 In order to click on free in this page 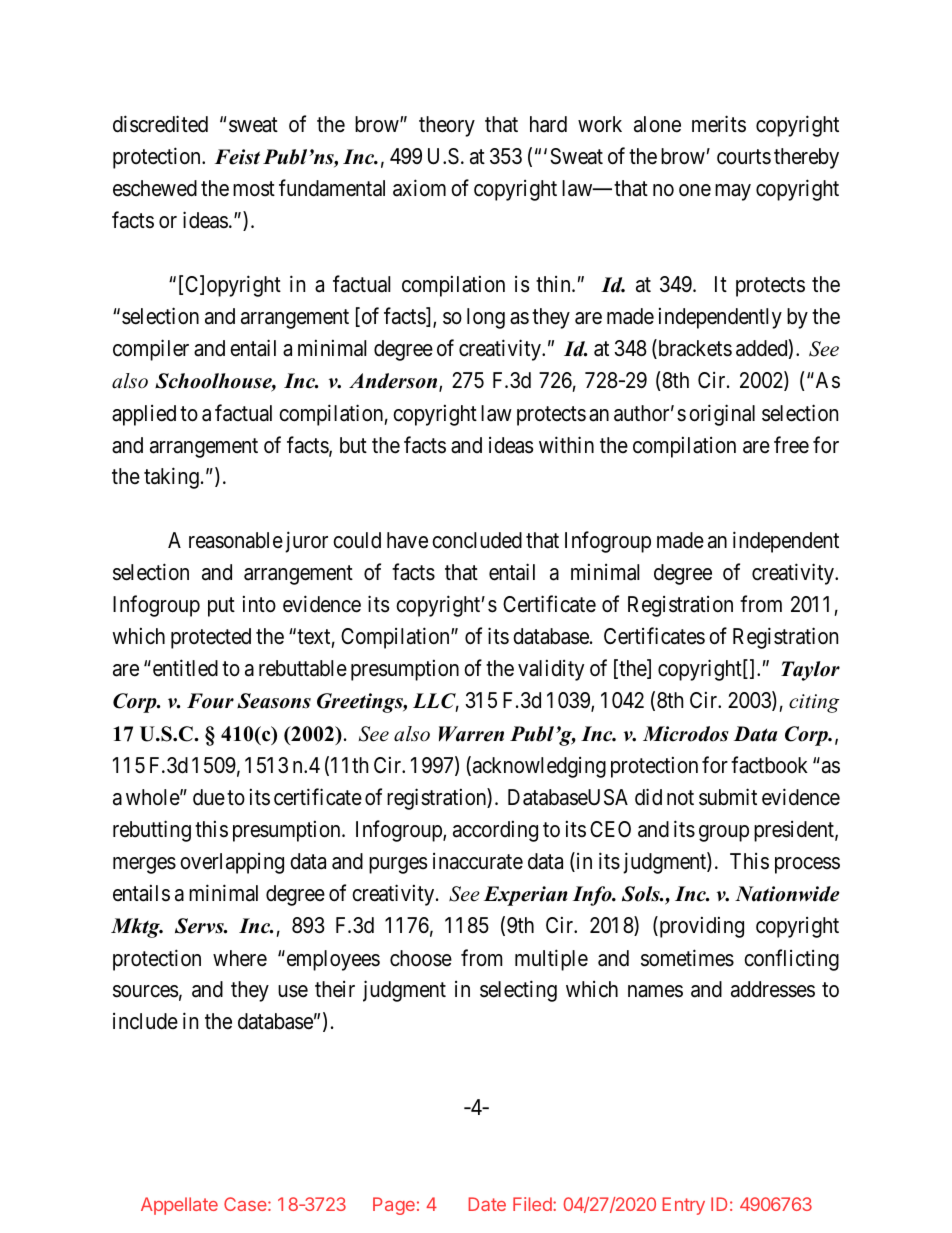, I will do `click(791, 445)`.
